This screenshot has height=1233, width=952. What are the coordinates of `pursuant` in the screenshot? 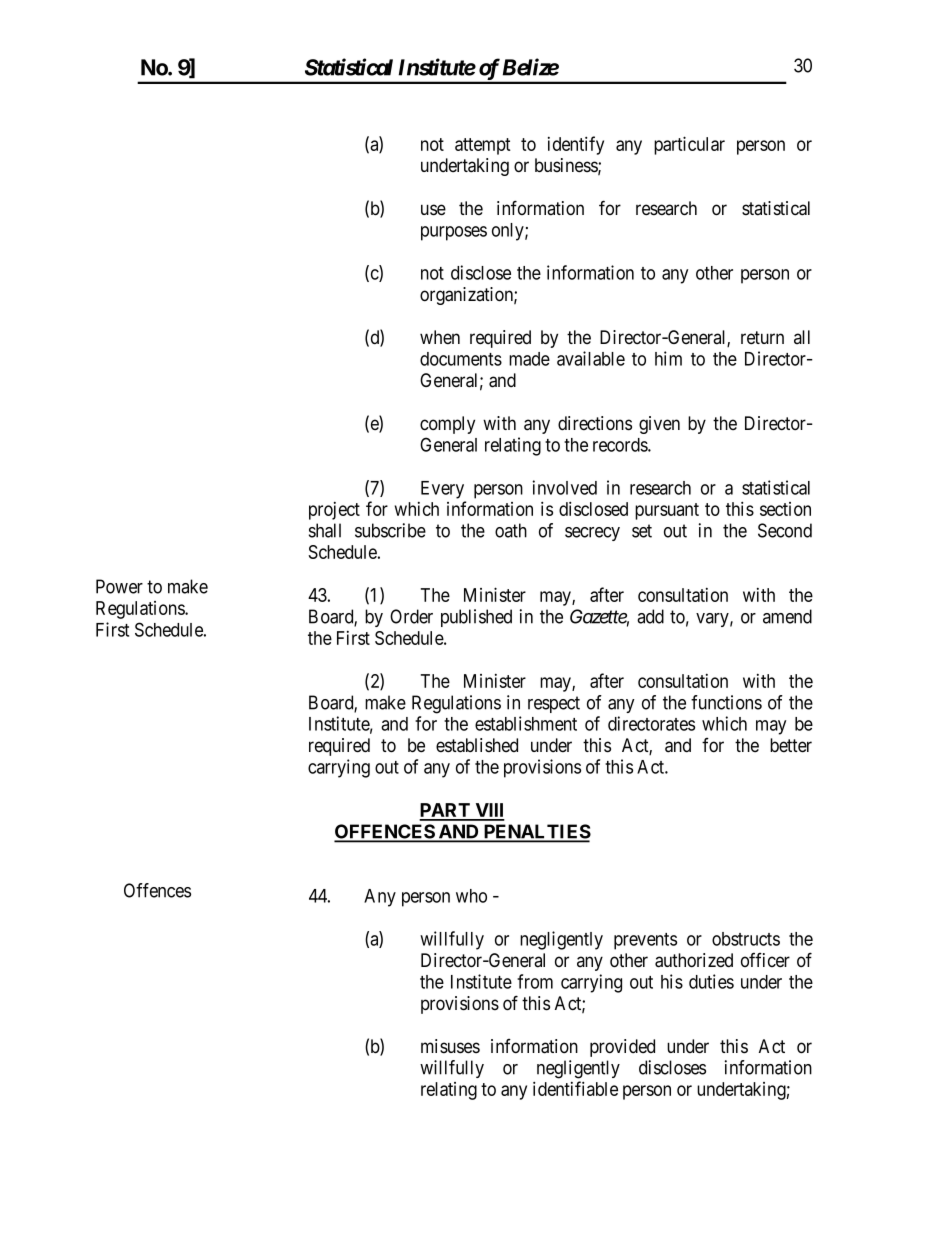 It's located at (667, 511).
